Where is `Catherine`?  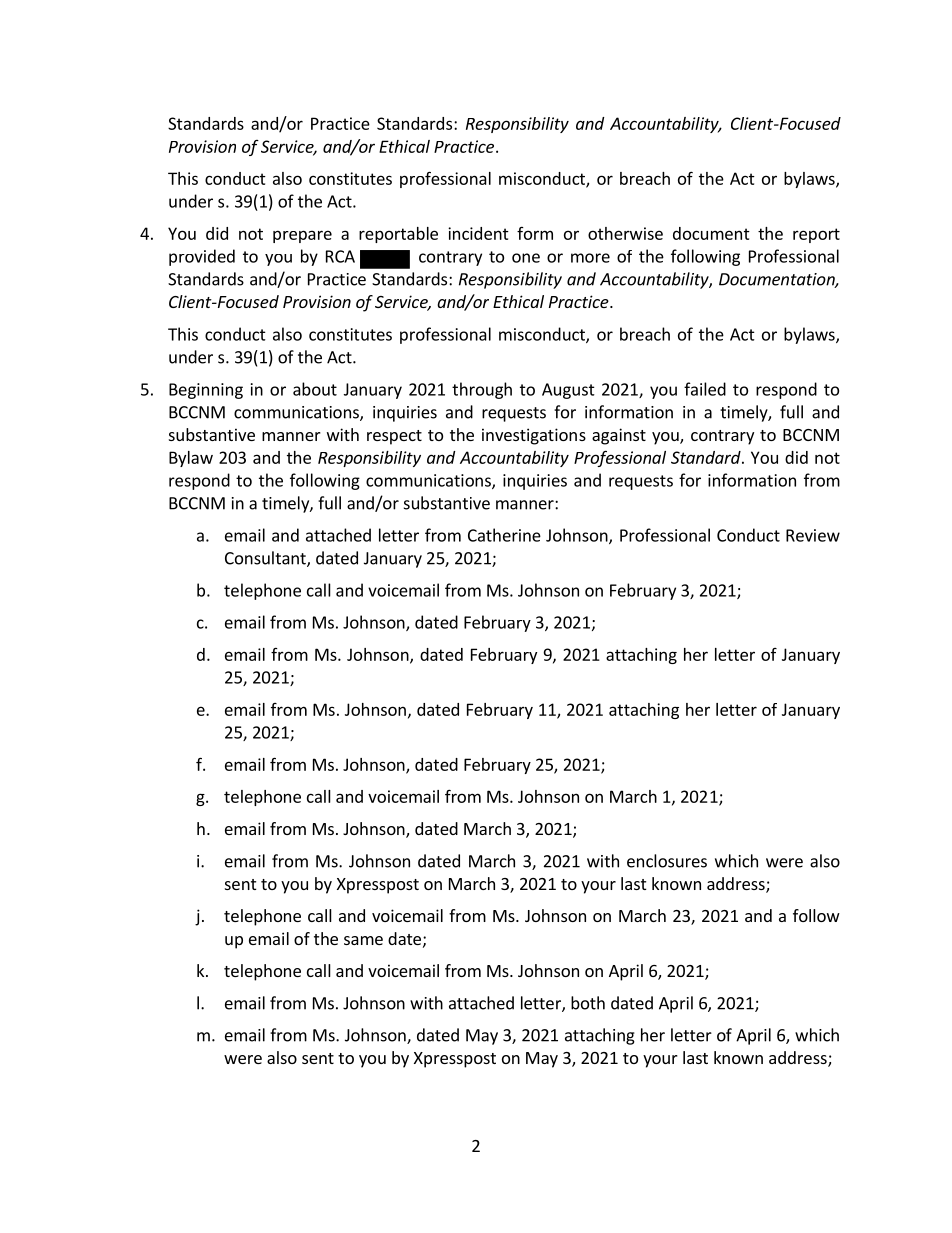 Catherine is located at coordinates (504, 535).
